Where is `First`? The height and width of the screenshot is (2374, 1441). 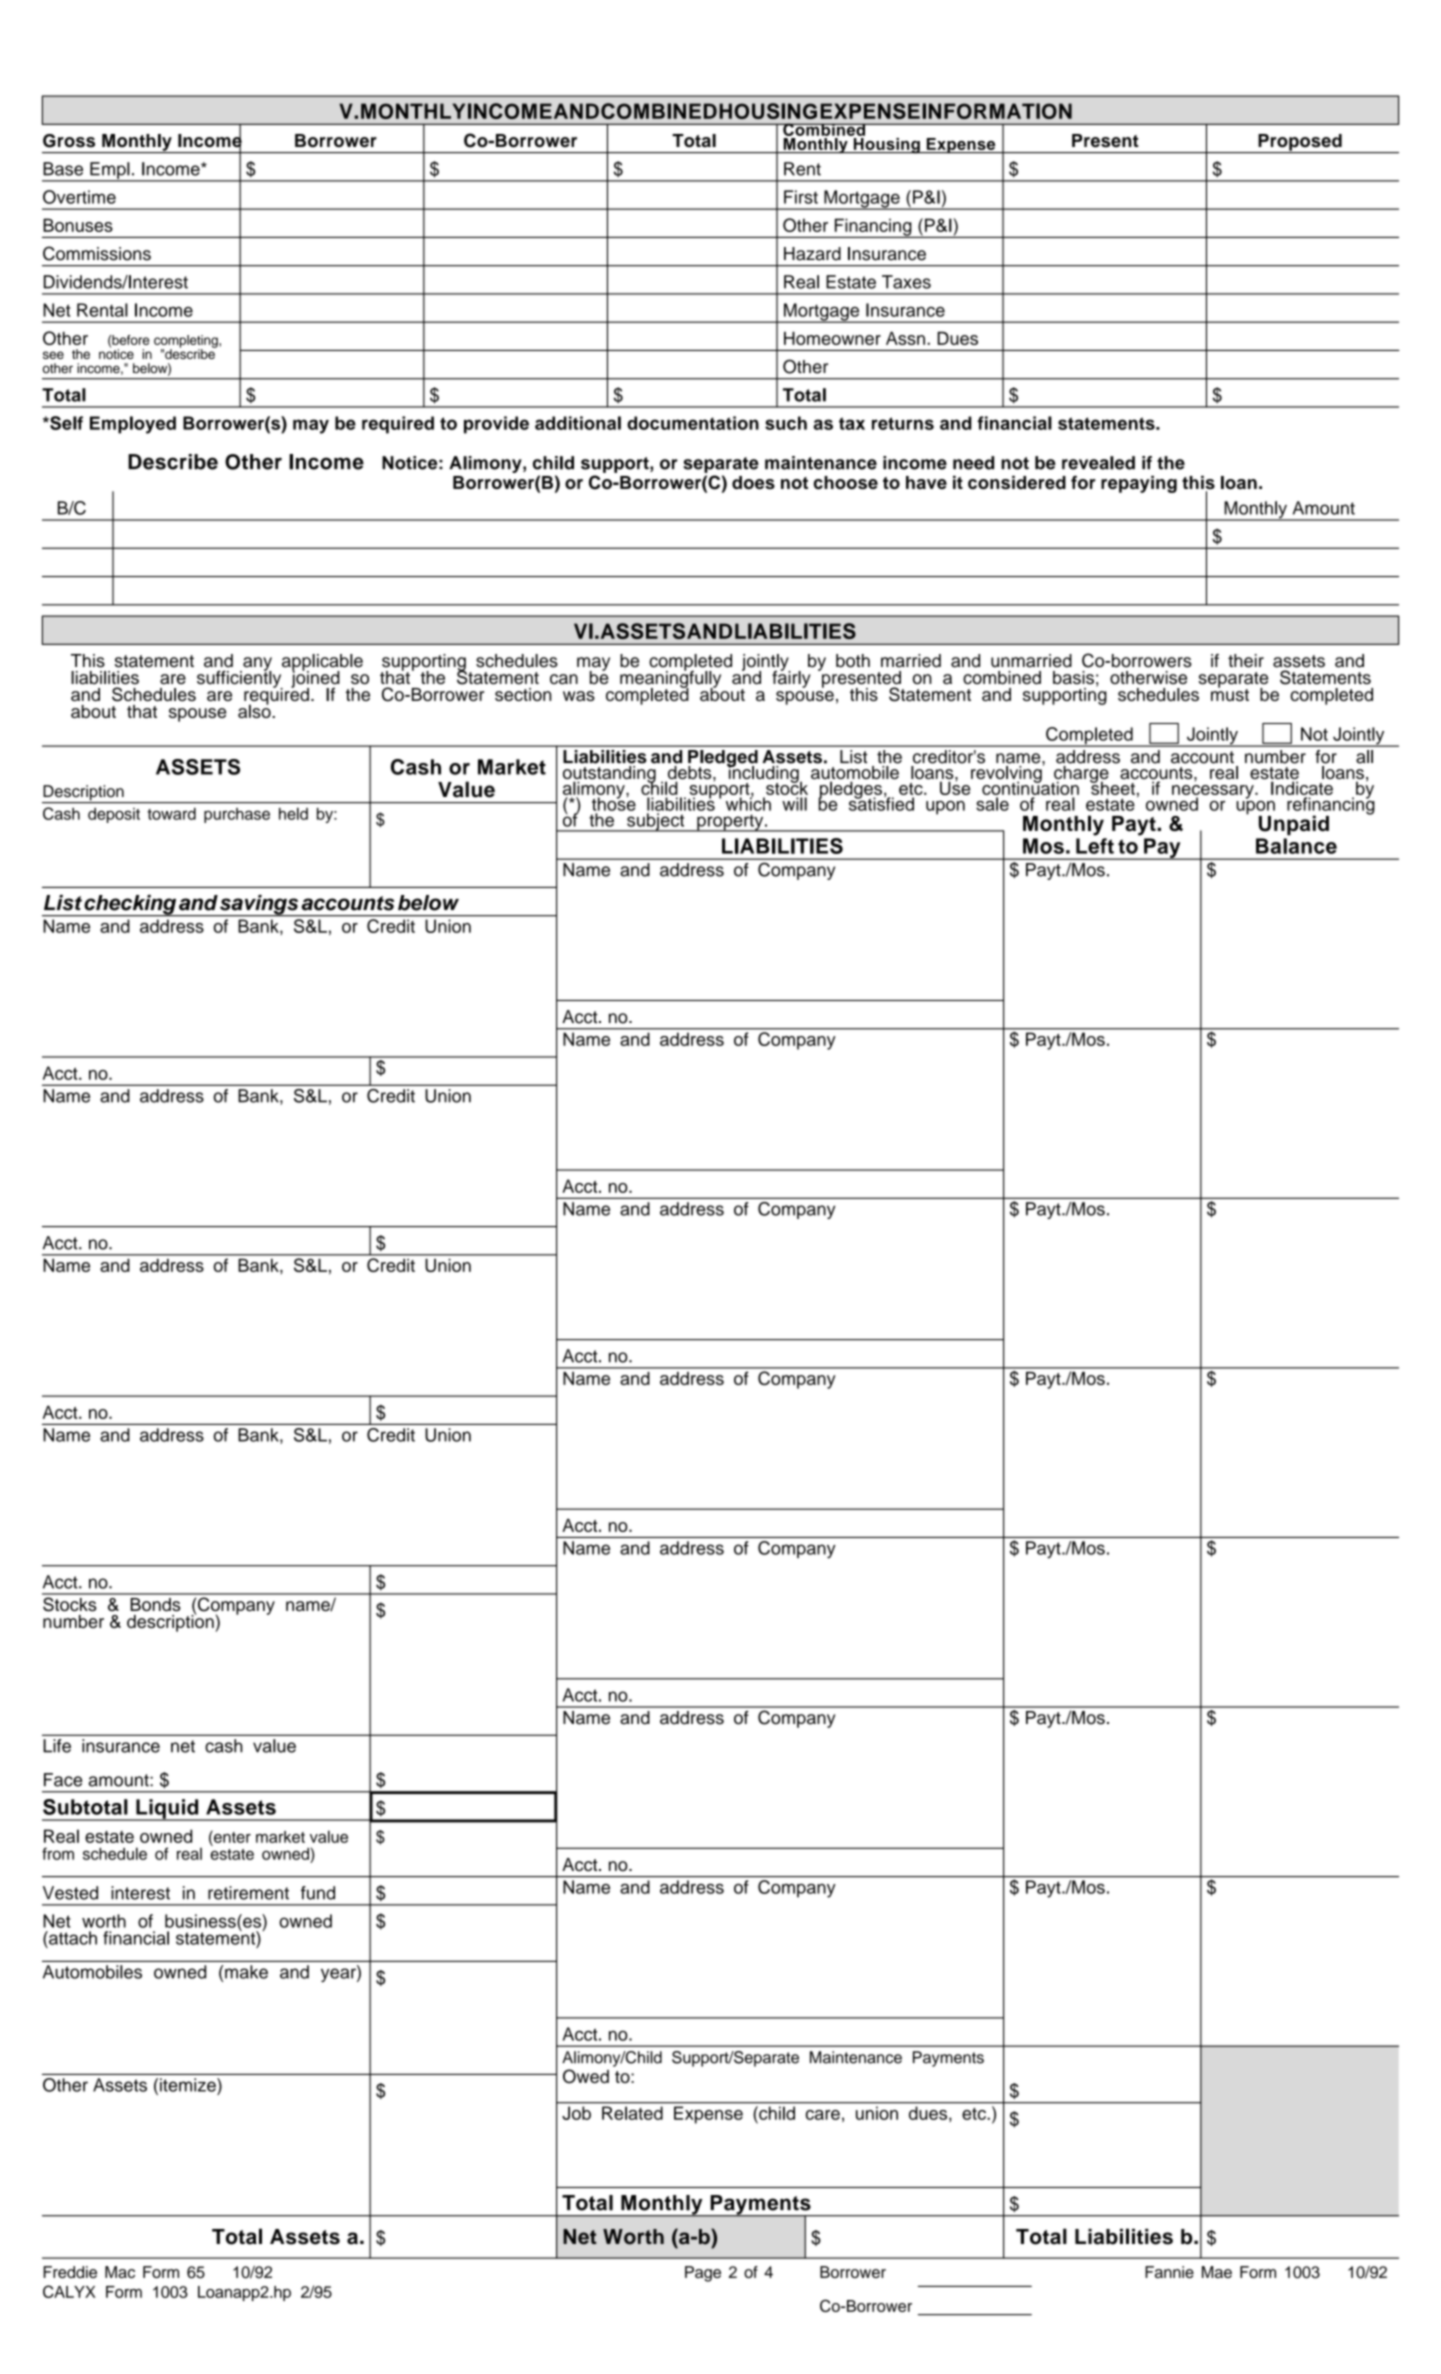 First is located at coordinates (801, 197).
